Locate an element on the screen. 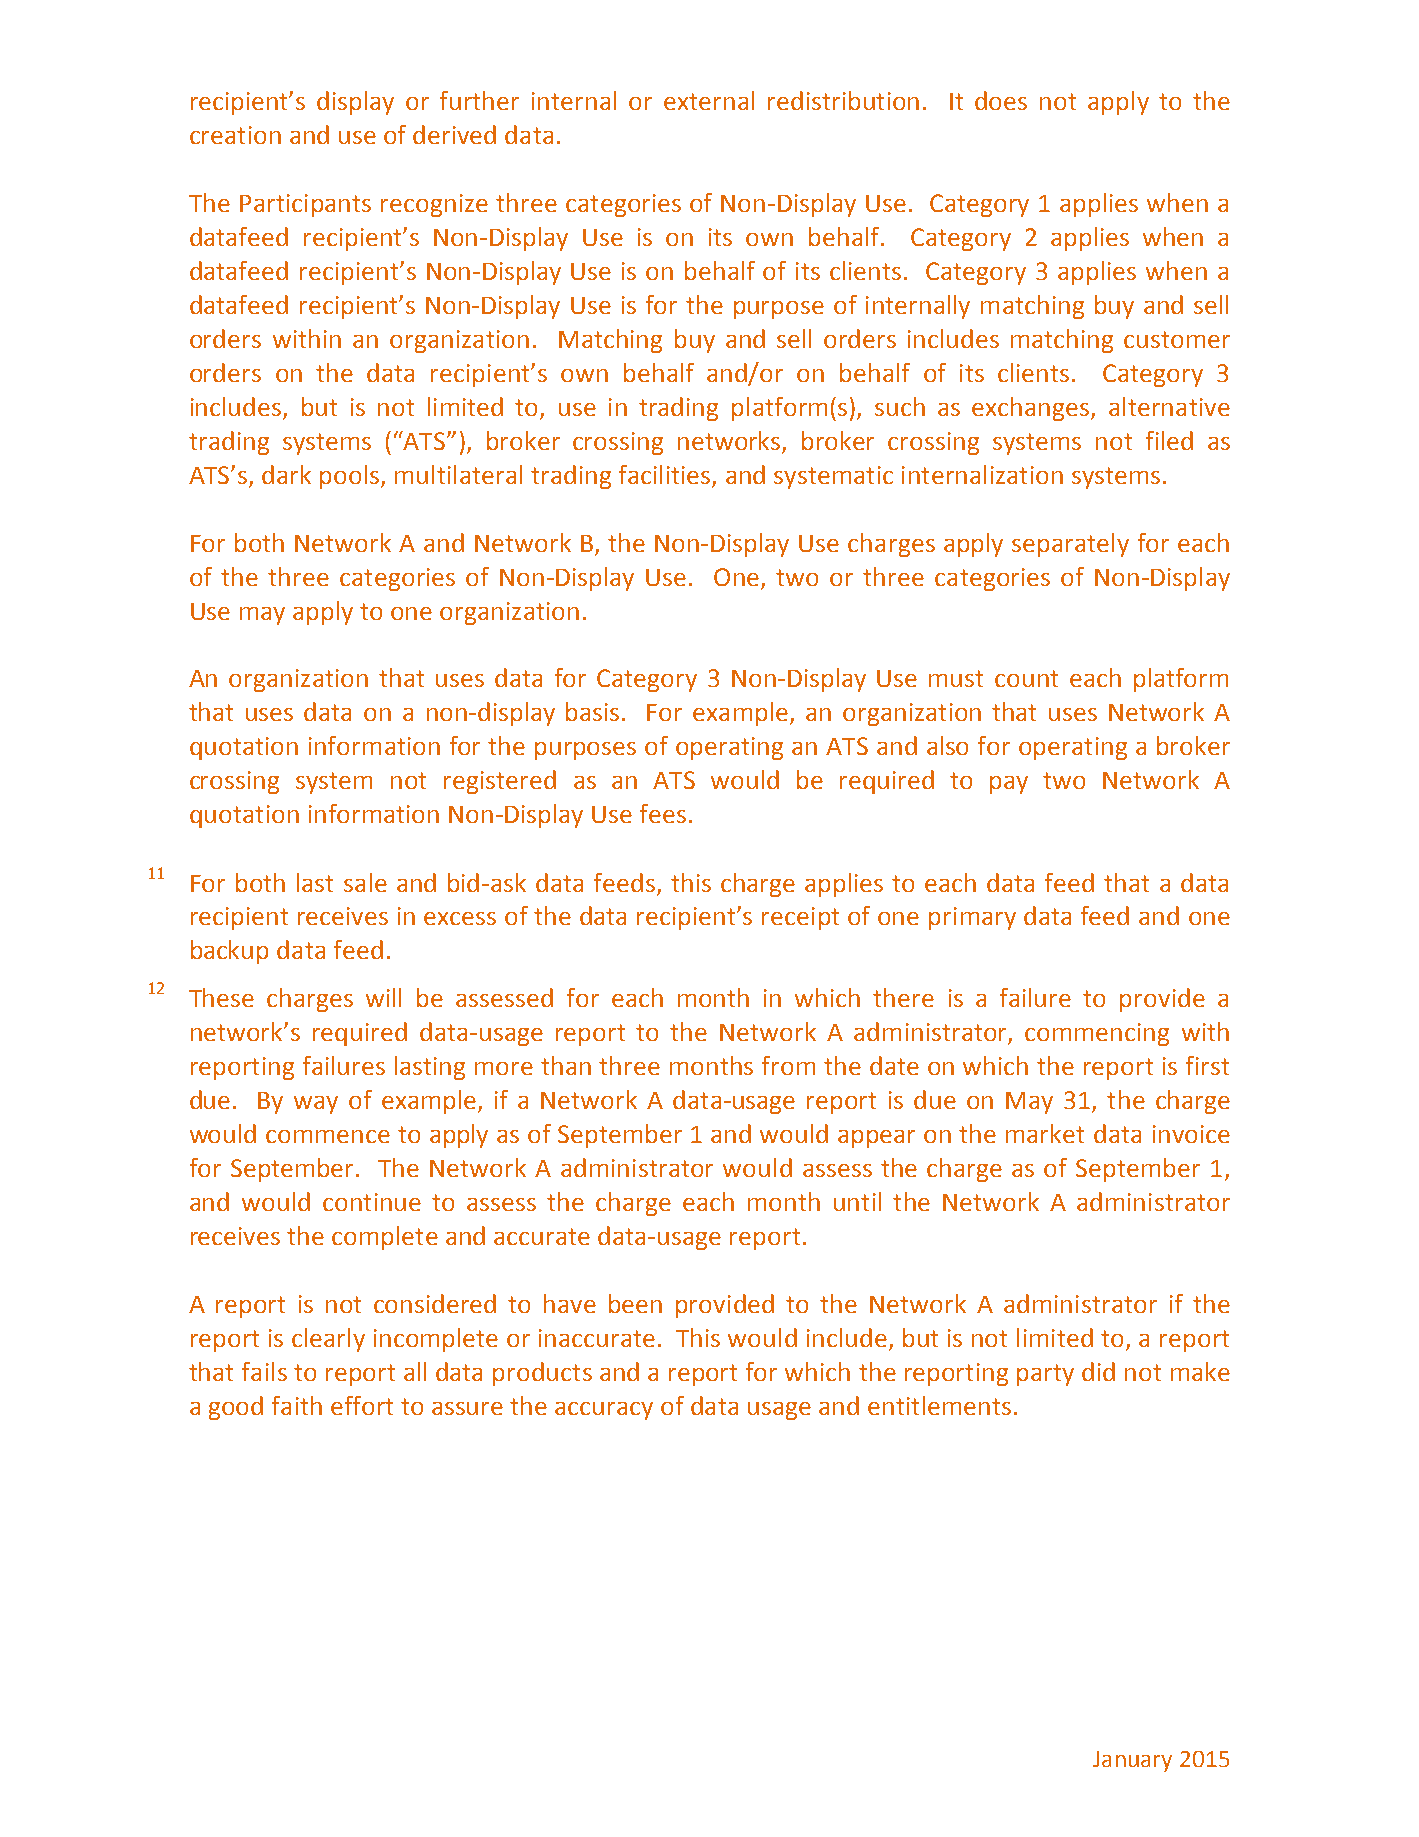  pools is located at coordinates (351, 477).
